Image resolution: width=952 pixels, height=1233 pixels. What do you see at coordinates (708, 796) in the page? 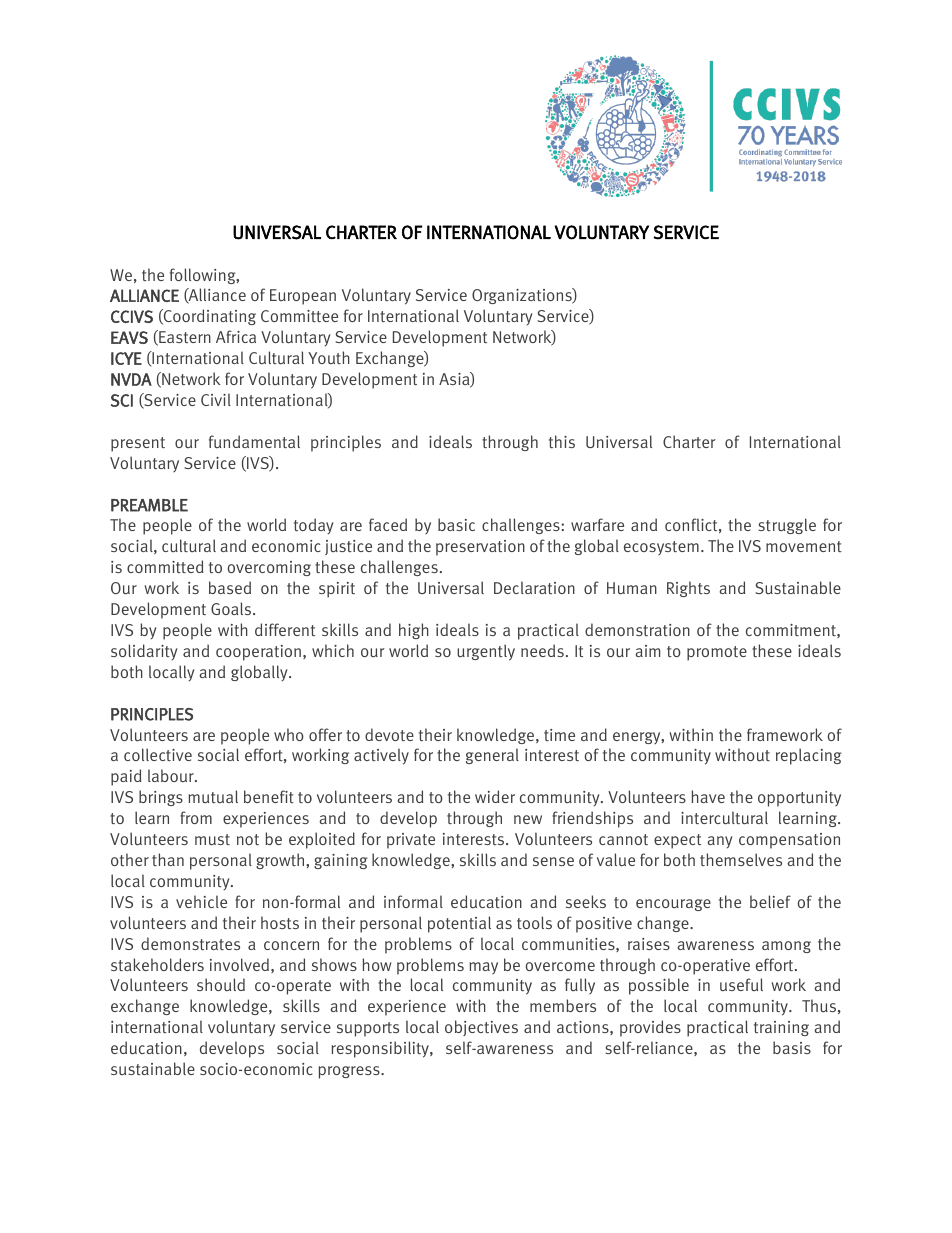
I see `have` at bounding box center [708, 796].
